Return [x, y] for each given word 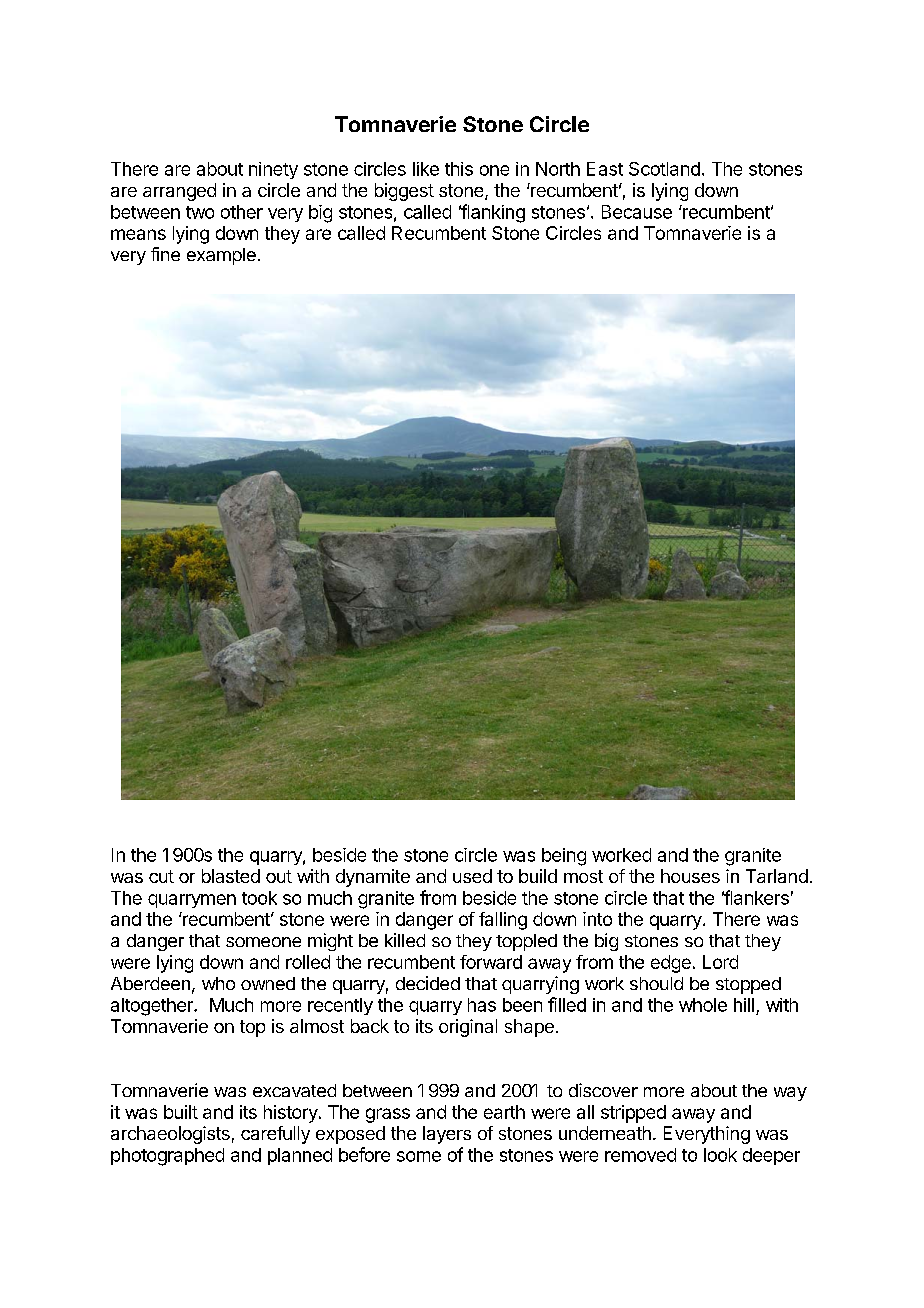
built [181, 1112]
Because [637, 212]
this [459, 169]
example [221, 256]
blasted [231, 876]
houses [690, 876]
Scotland [664, 169]
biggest [404, 192]
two [200, 212]
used [472, 876]
